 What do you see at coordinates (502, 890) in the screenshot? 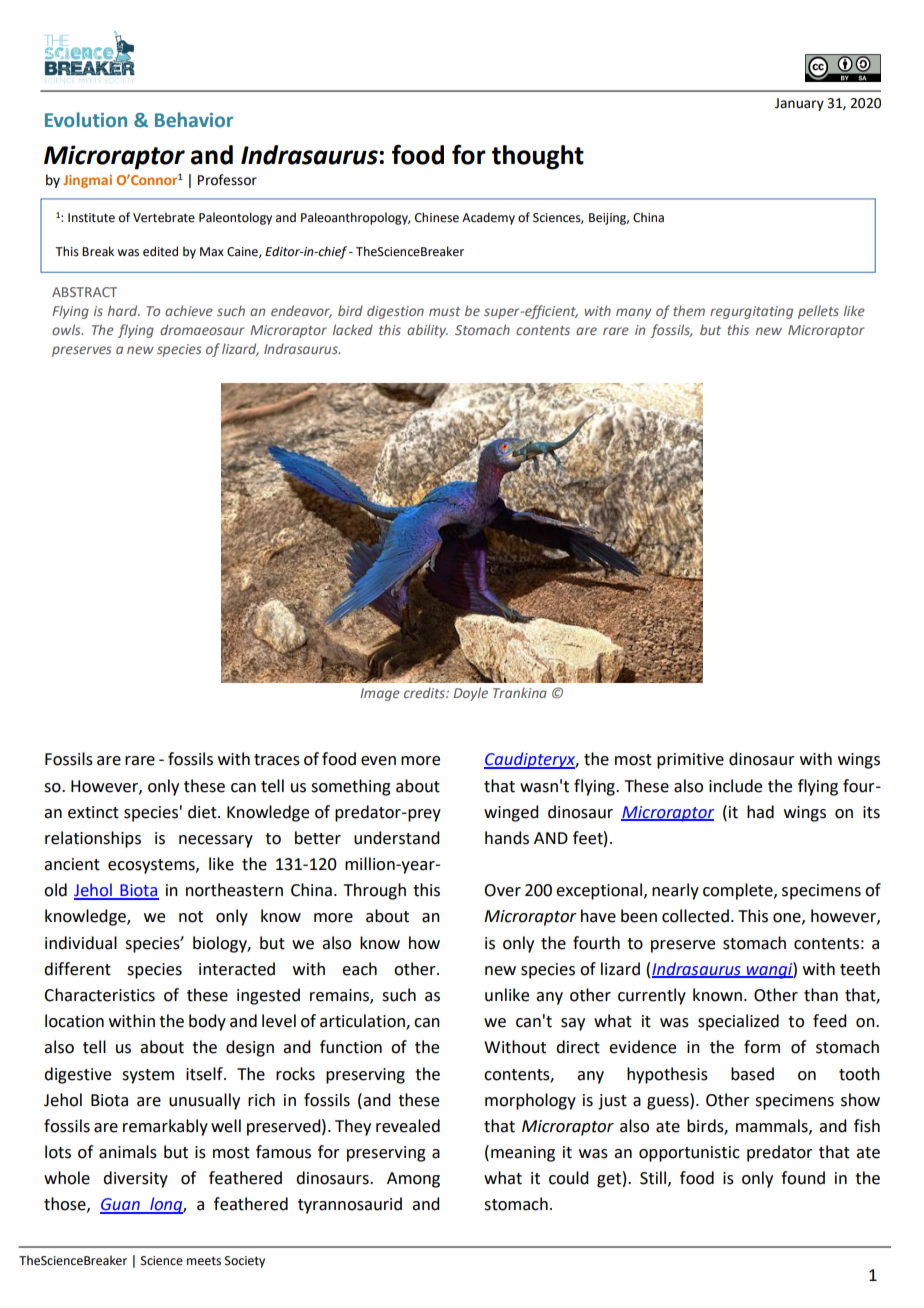
I see `Over` at bounding box center [502, 890].
